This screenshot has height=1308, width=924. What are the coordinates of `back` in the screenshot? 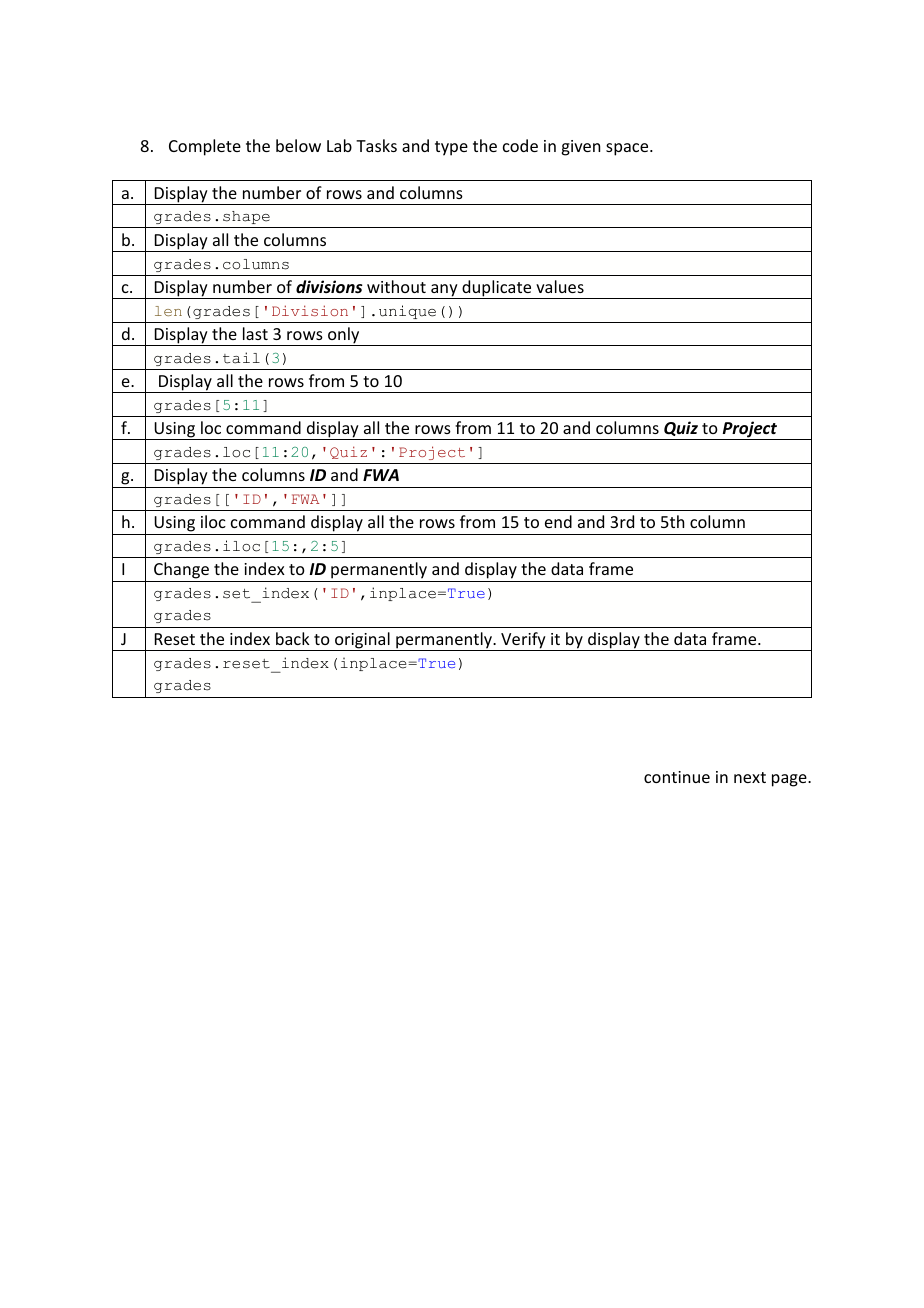 It's located at (293, 638).
